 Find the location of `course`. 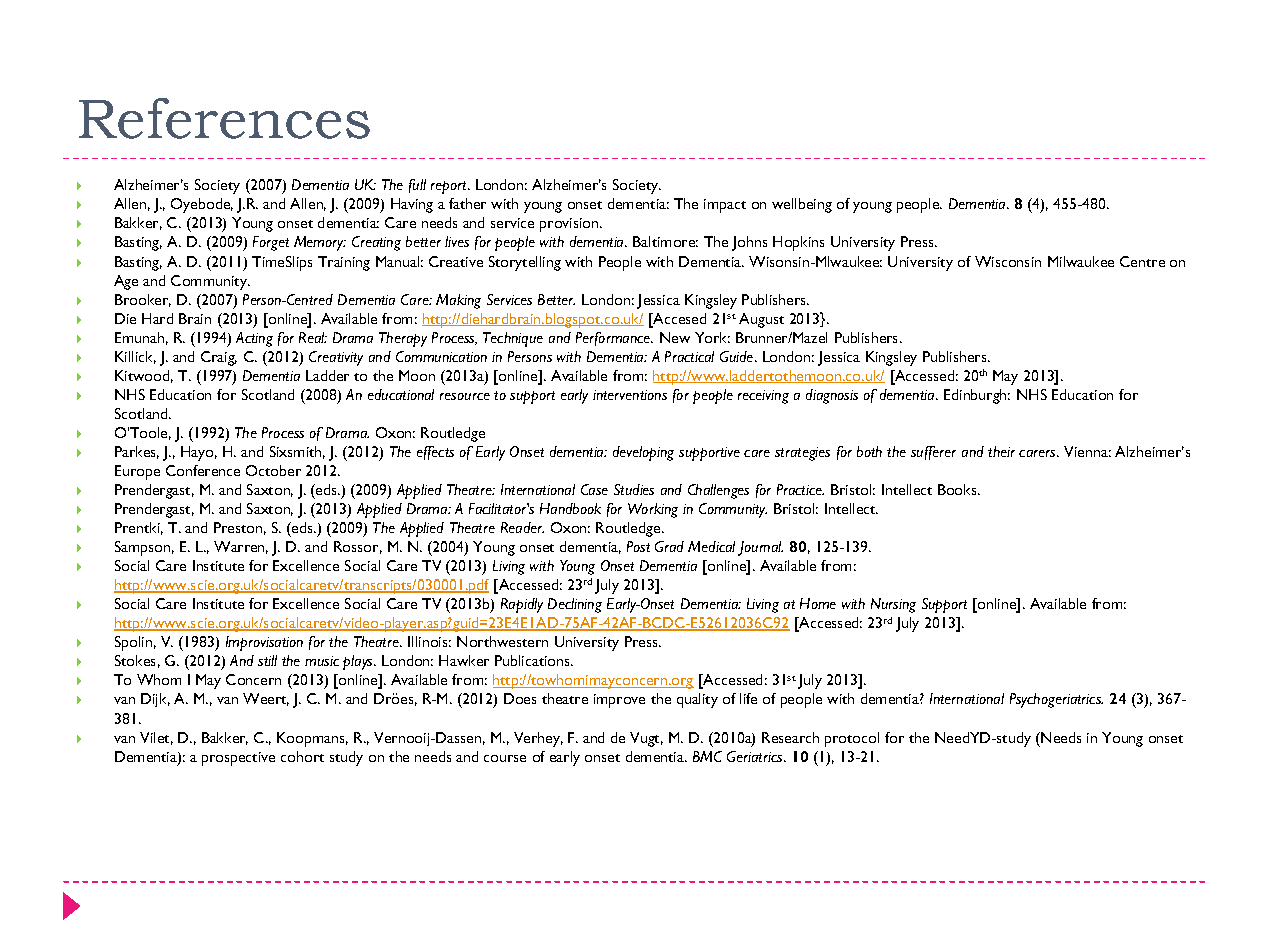

course is located at coordinates (505, 758).
